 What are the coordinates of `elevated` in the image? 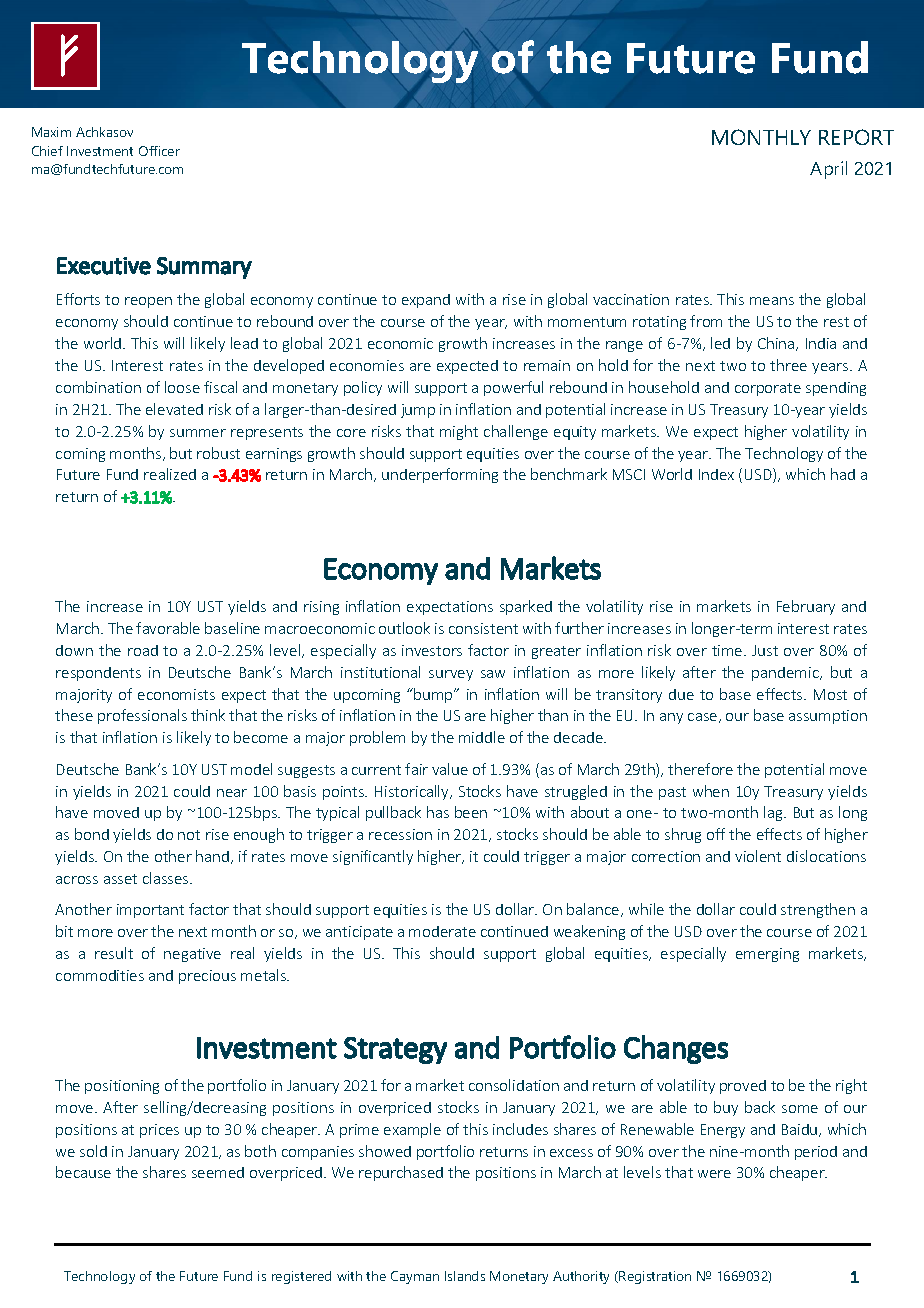 It's located at (174, 409).
